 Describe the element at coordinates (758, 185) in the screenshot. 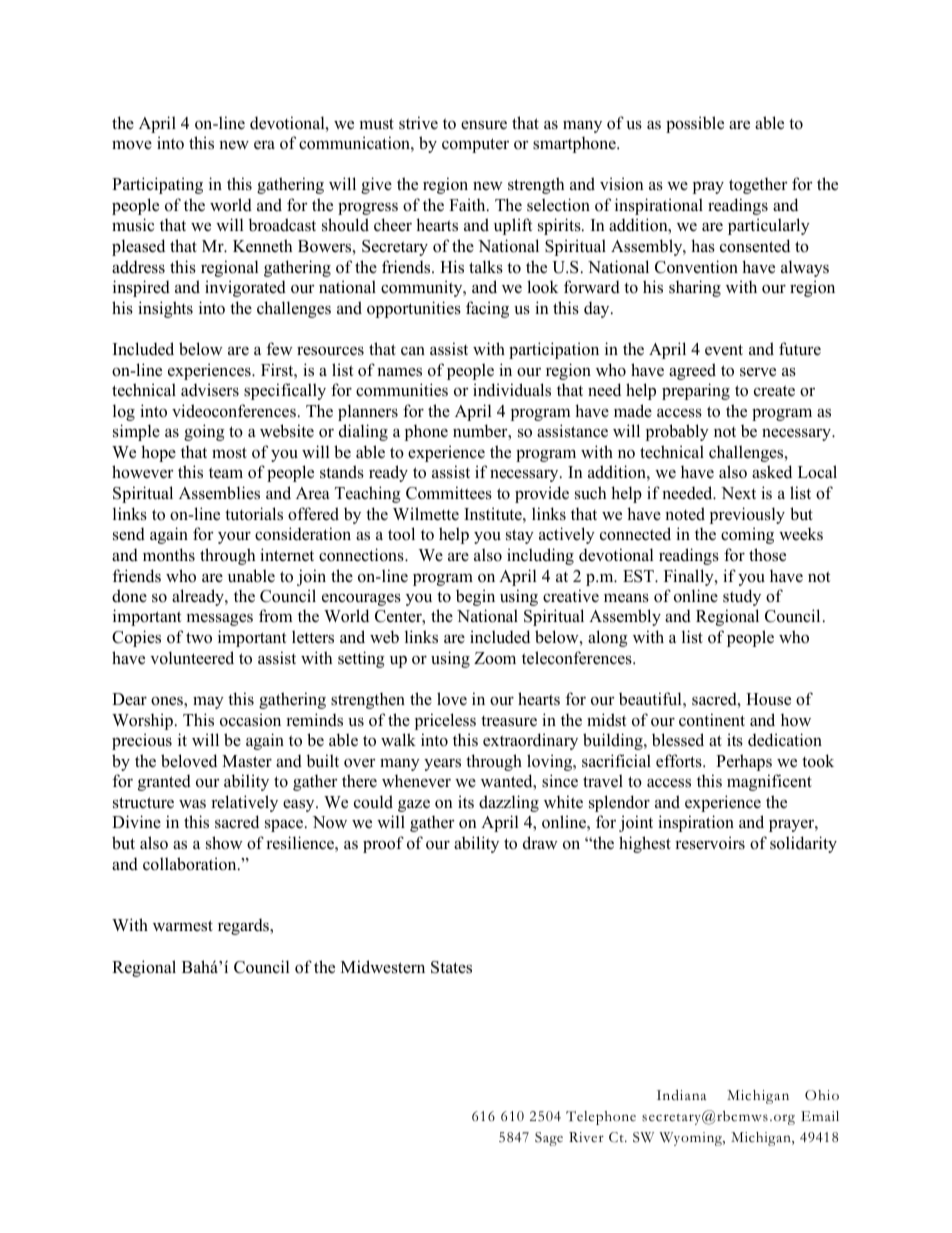

I see `together` at that location.
